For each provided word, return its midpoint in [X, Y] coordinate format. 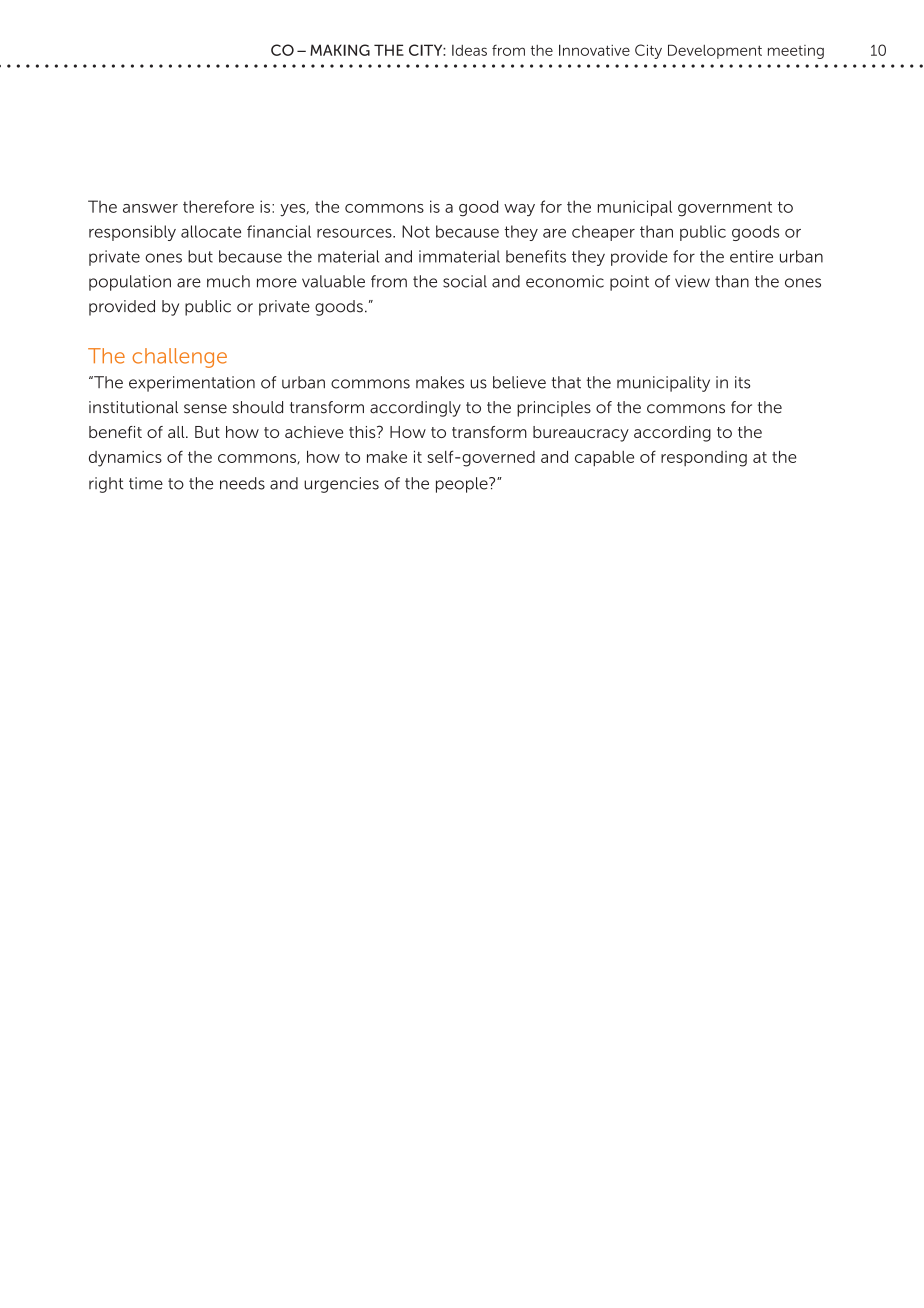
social [465, 281]
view [692, 281]
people [463, 485]
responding [704, 459]
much [228, 281]
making [340, 50]
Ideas [469, 50]
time [146, 483]
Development [715, 51]
